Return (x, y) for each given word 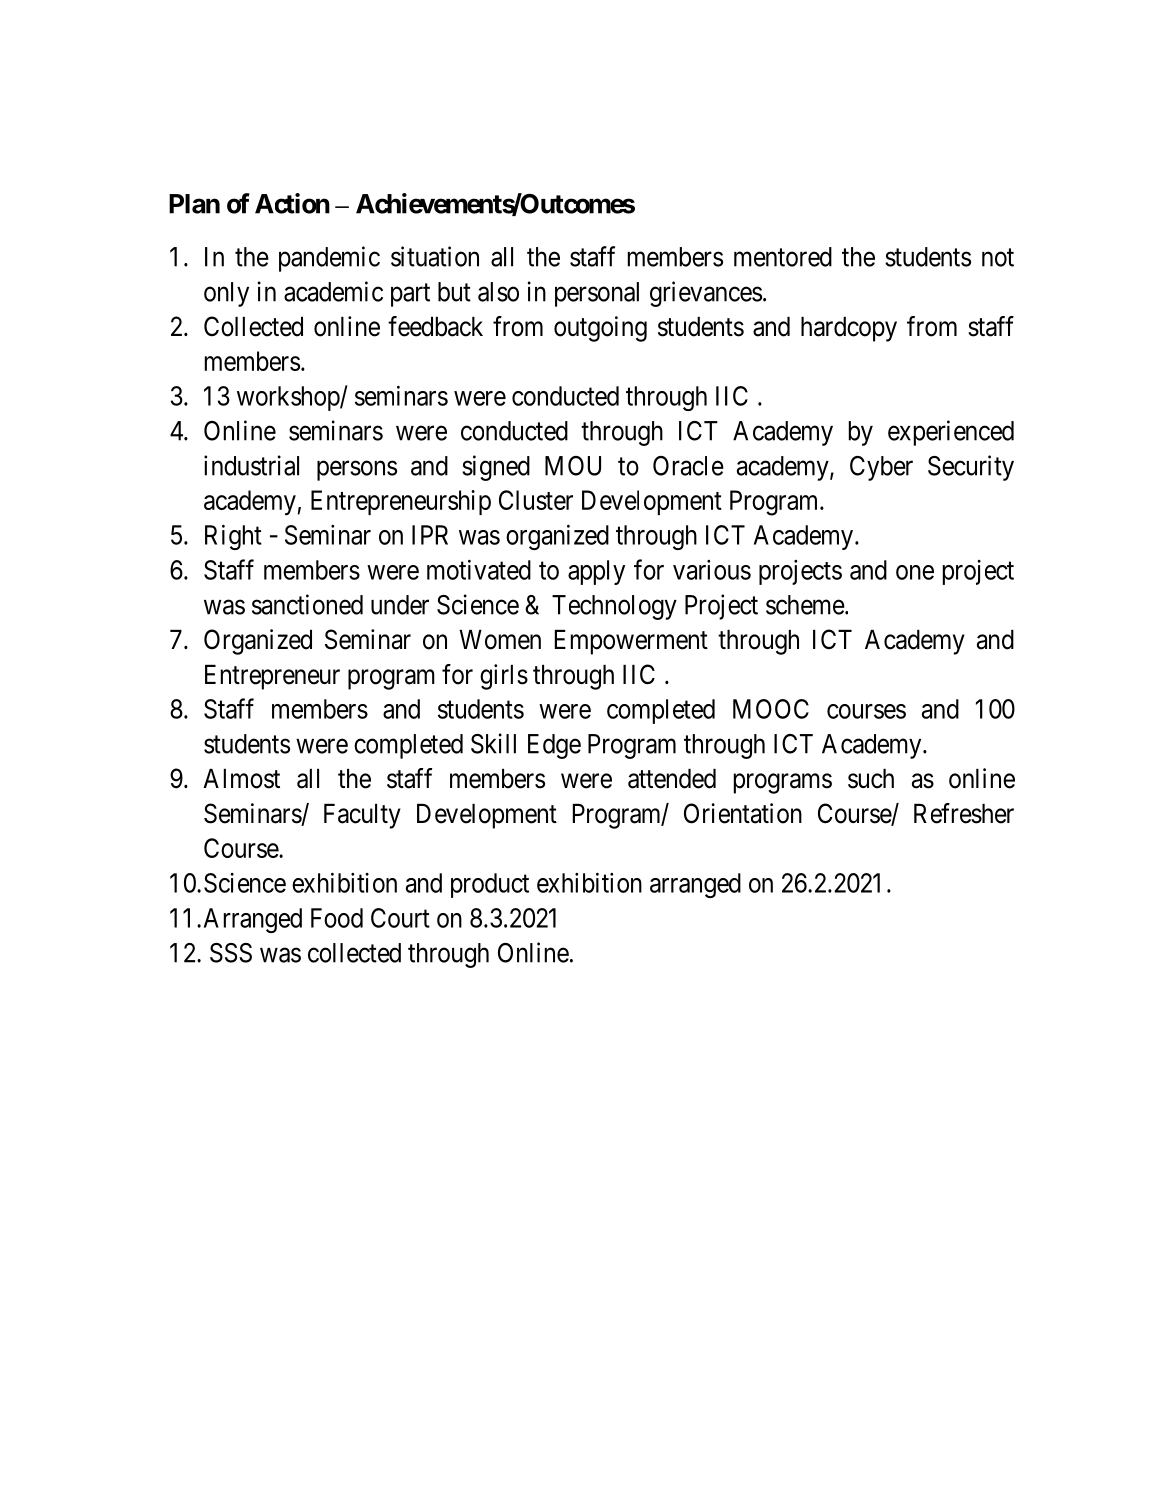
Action (292, 203)
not (998, 258)
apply (596, 572)
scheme (805, 605)
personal (597, 294)
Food (337, 918)
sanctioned (307, 604)
